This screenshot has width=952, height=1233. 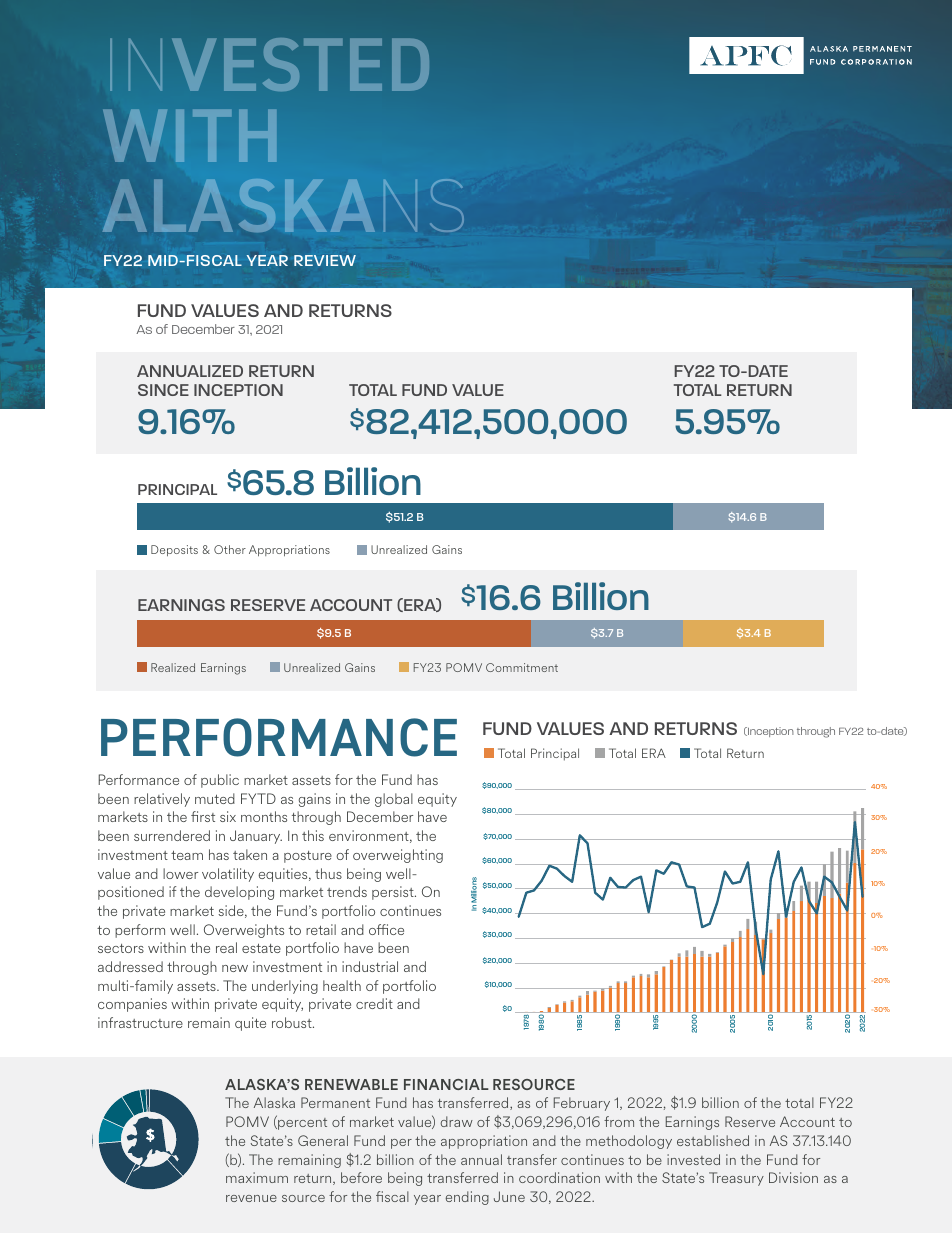 What do you see at coordinates (230, 549) in the screenshot?
I see `Other` at bounding box center [230, 549].
